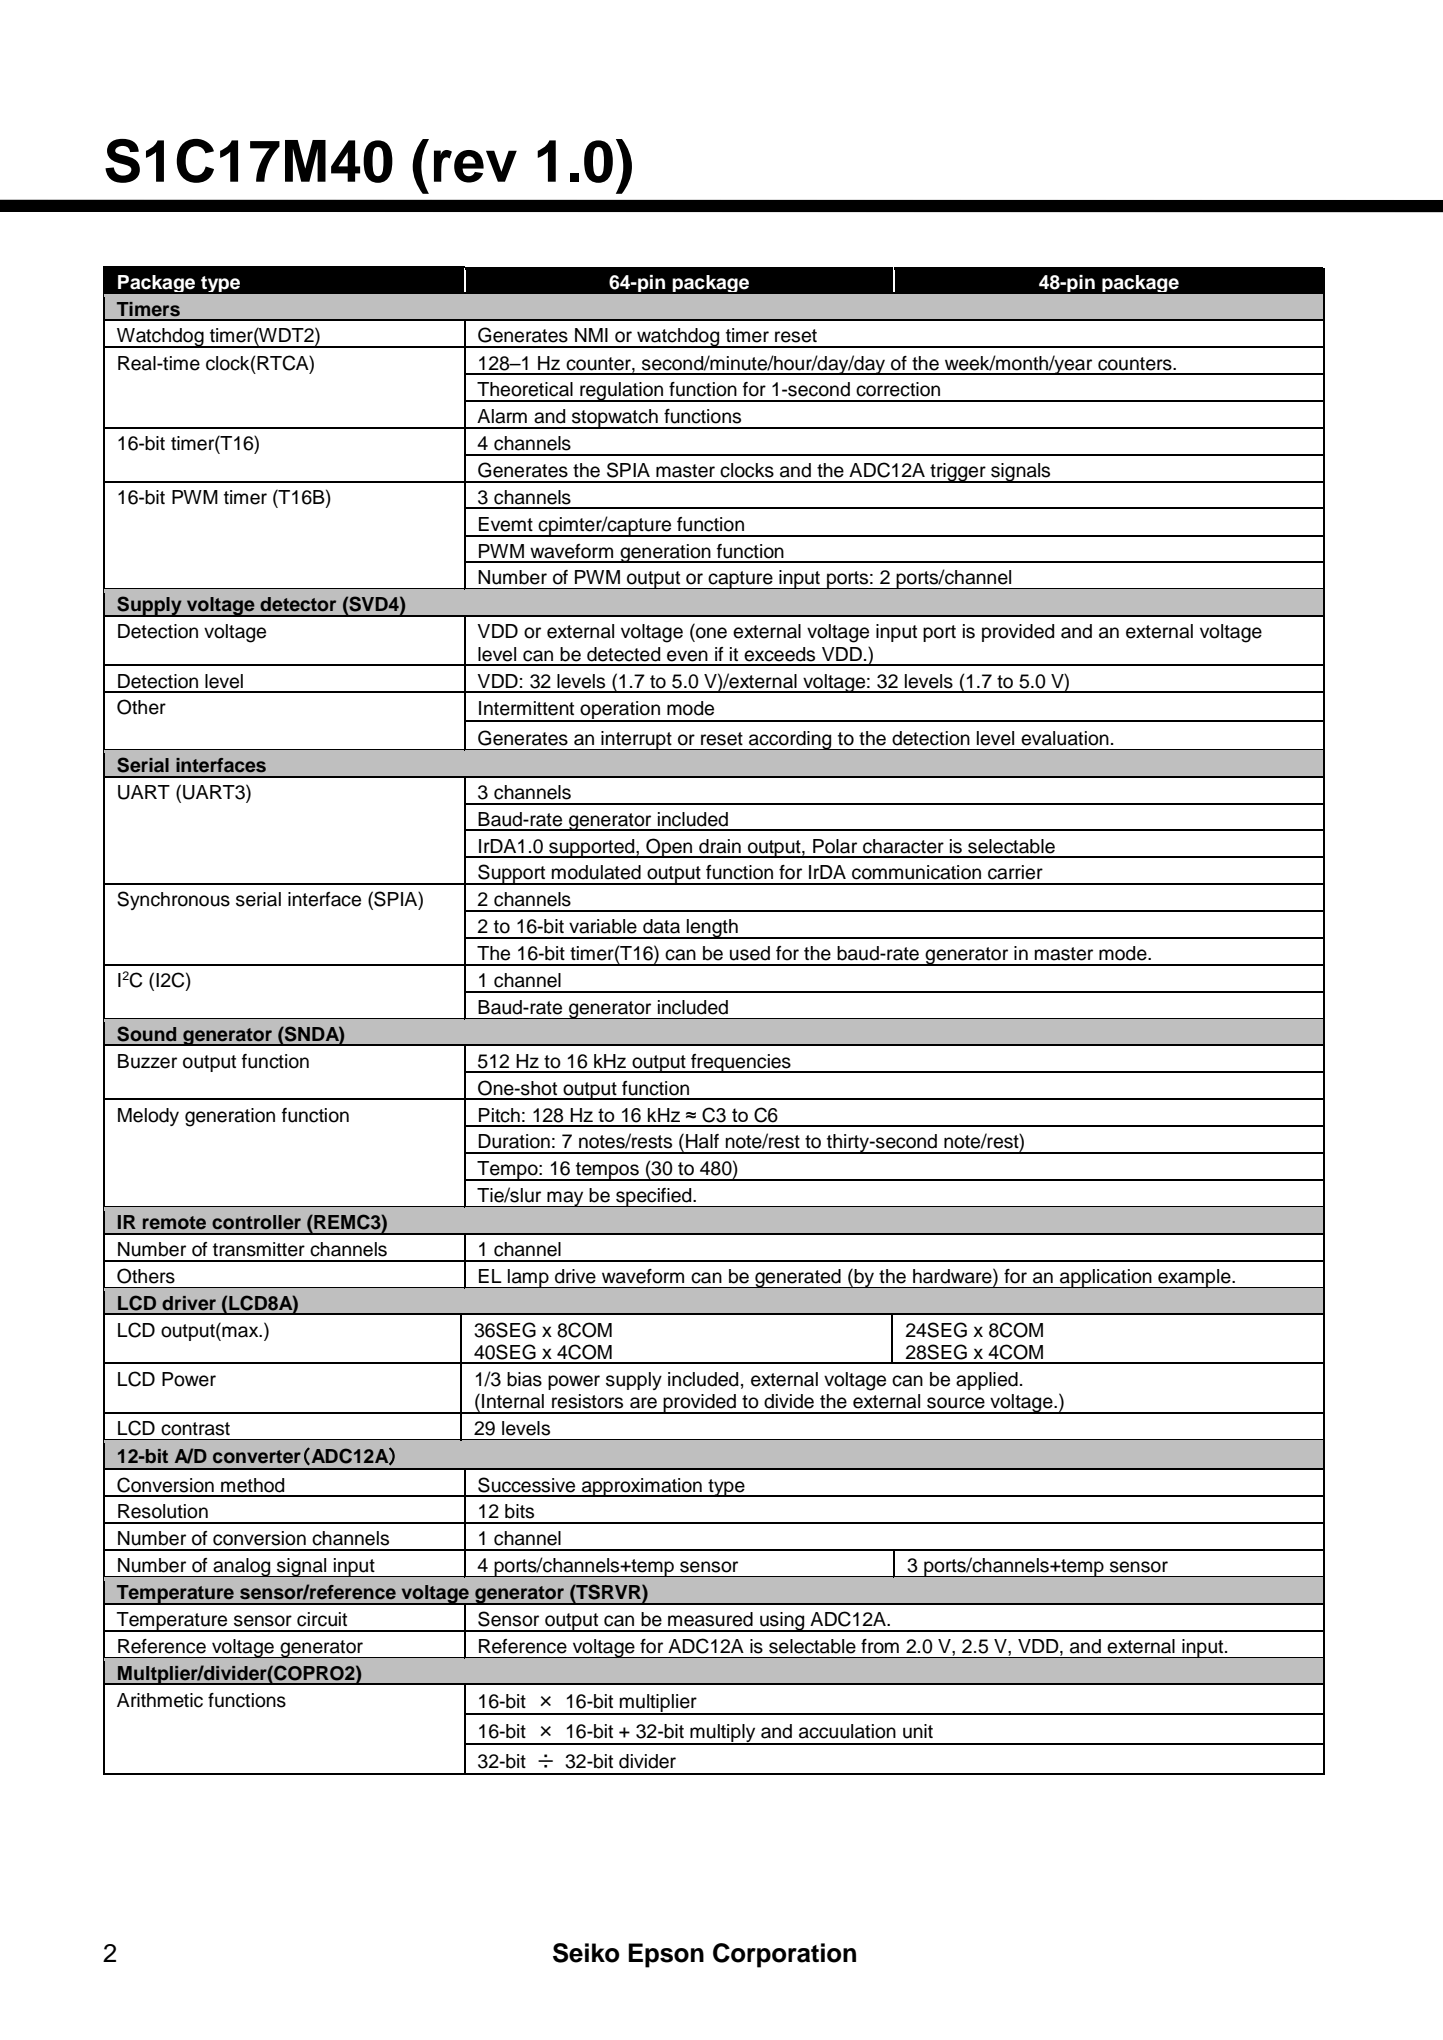 This page has height=2040, width=1443. I want to click on evaluation, so click(1065, 738).
